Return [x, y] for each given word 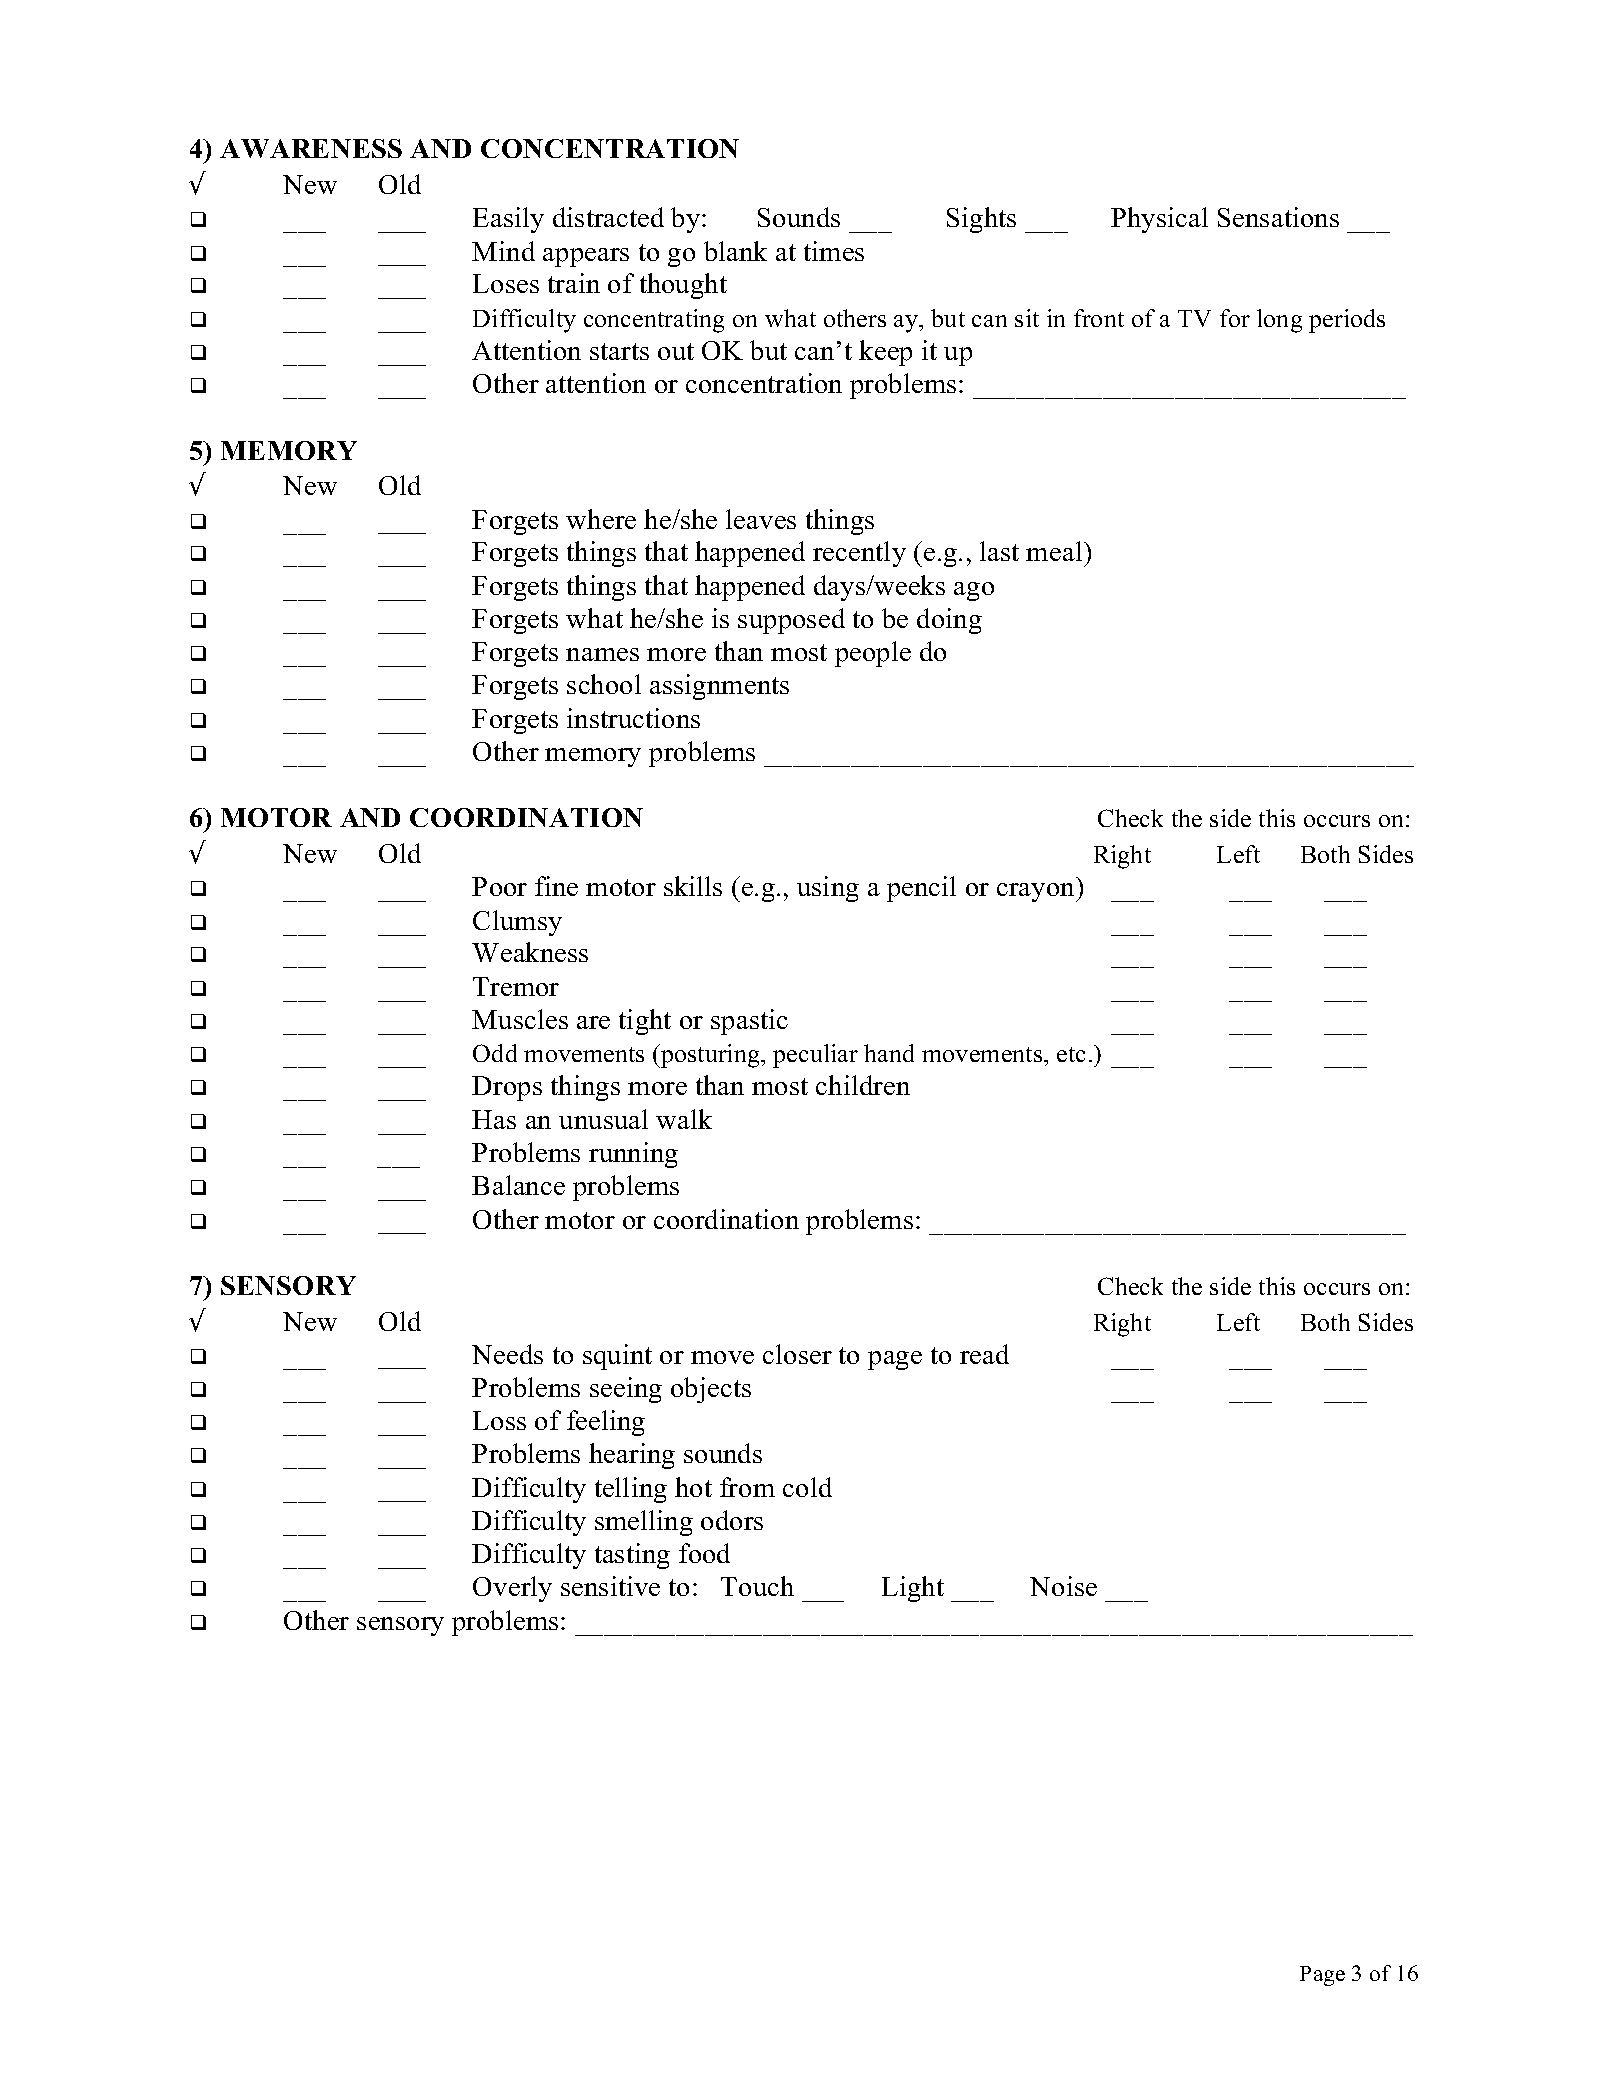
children [863, 1085]
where [601, 519]
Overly [512, 1589]
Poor [499, 886]
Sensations [1278, 217]
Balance [518, 1185]
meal [1055, 551]
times [834, 251]
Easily [508, 220]
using [828, 889]
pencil [921, 889]
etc [1071, 1054]
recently [859, 554]
